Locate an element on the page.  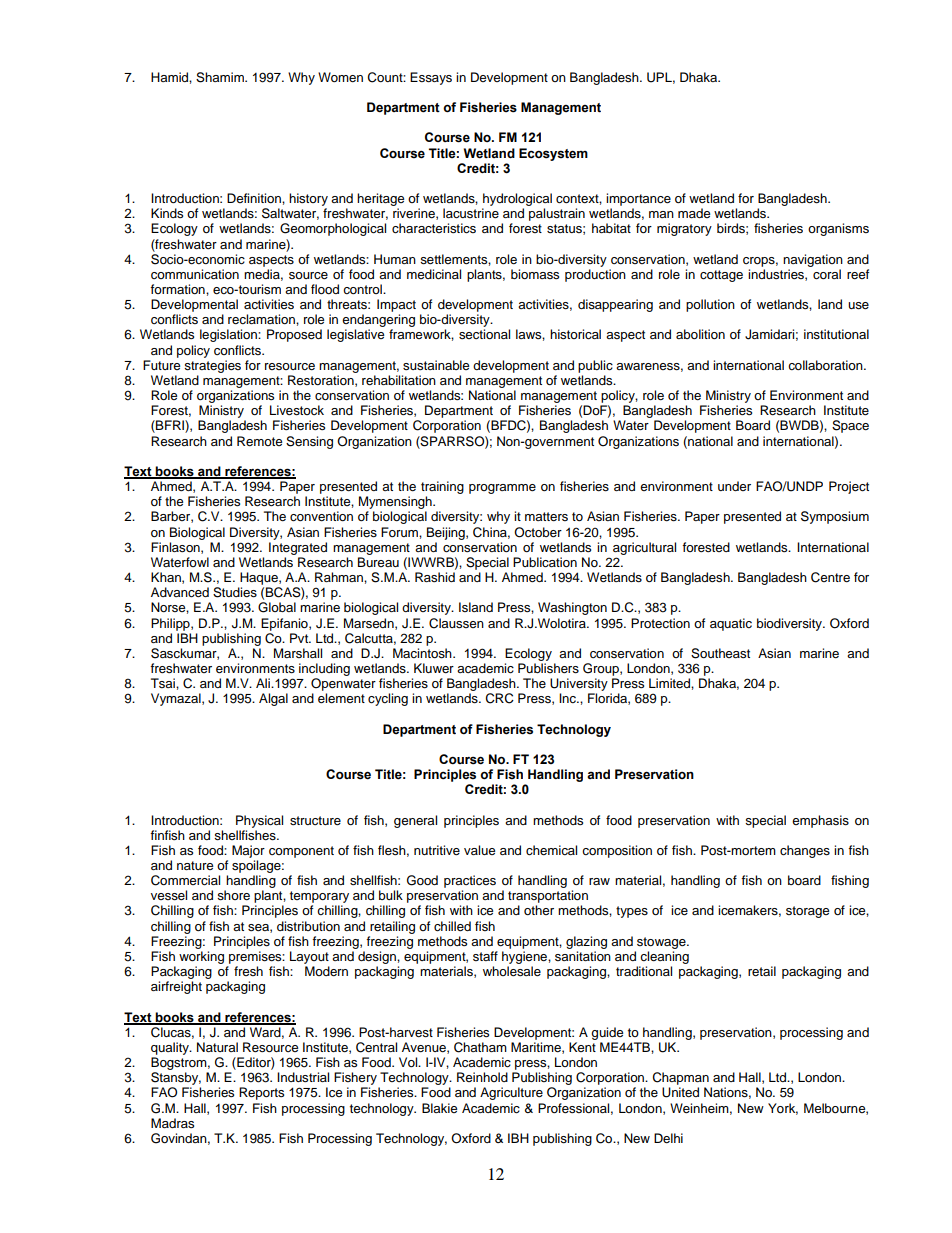
strategies is located at coordinates (212, 366).
